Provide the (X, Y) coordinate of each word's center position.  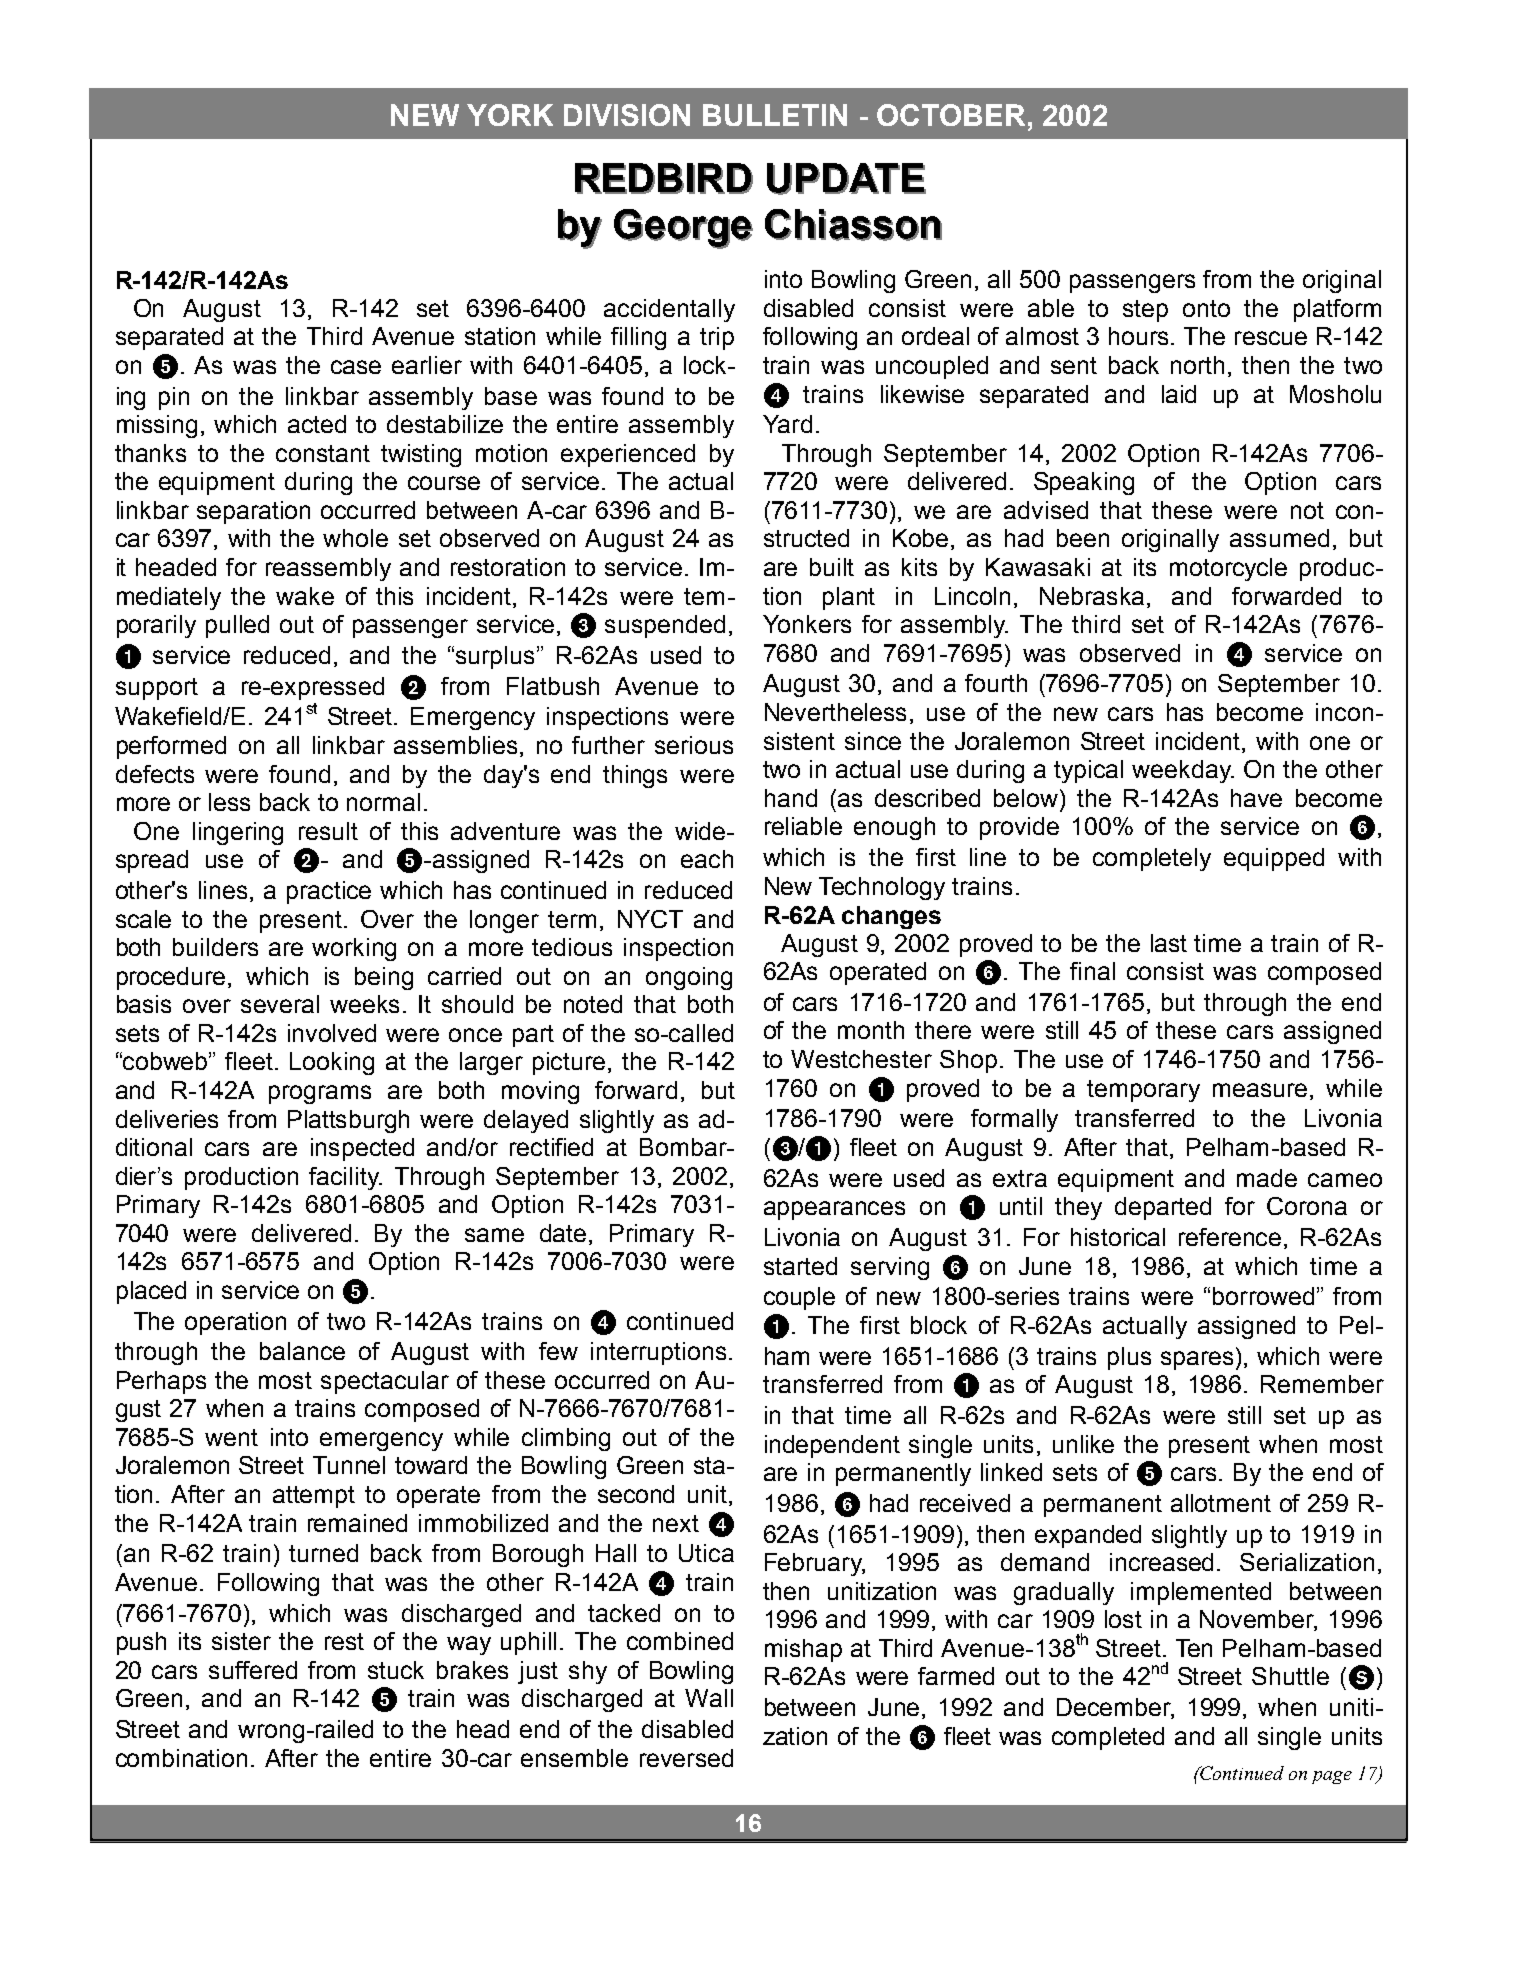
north (1197, 365)
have (1256, 798)
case (356, 367)
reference (1230, 1237)
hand (791, 798)
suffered (253, 1670)
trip (717, 338)
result (328, 831)
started (800, 1266)
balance (302, 1351)
